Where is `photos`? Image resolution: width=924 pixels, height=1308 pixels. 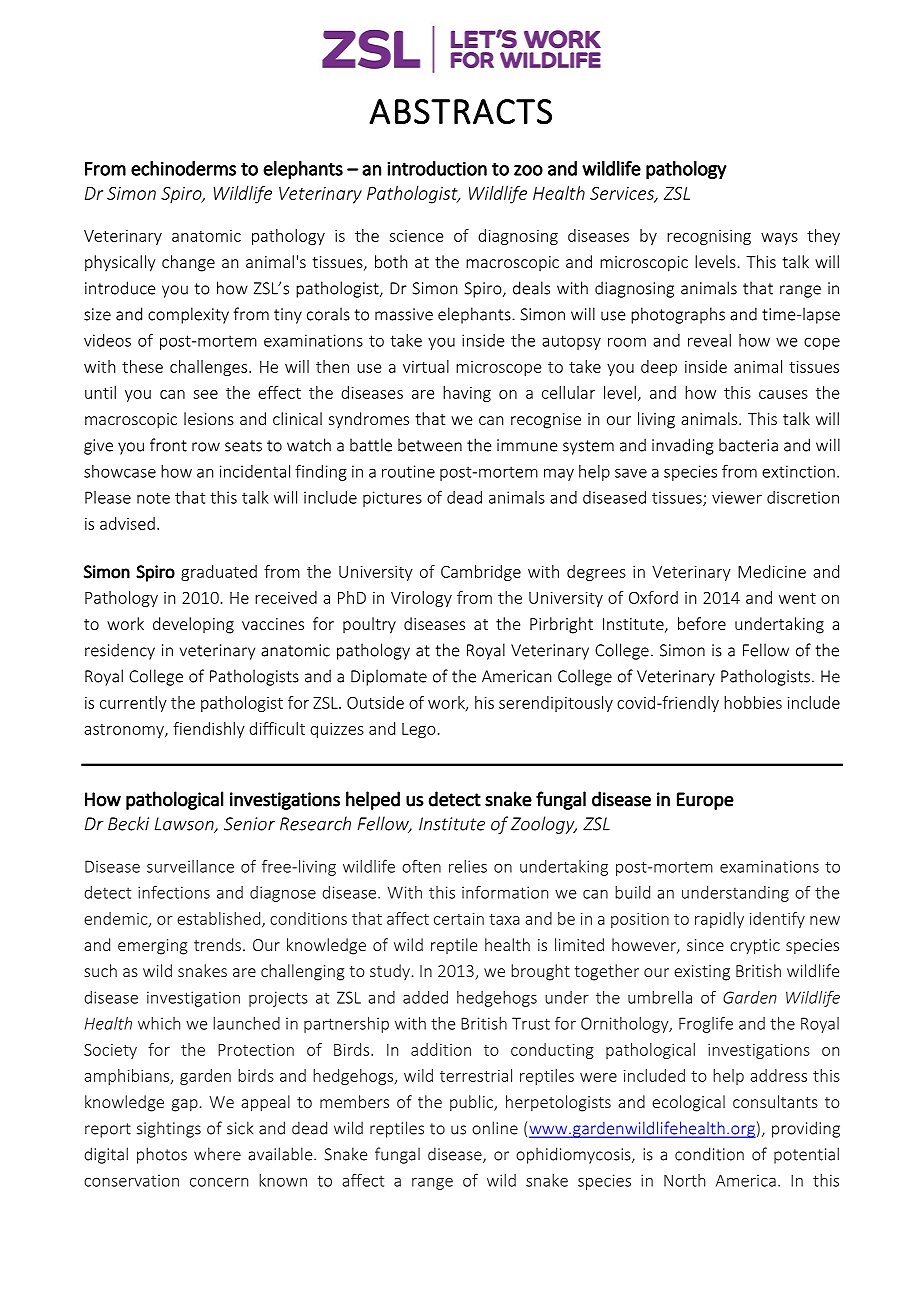
photos is located at coordinates (162, 1155).
